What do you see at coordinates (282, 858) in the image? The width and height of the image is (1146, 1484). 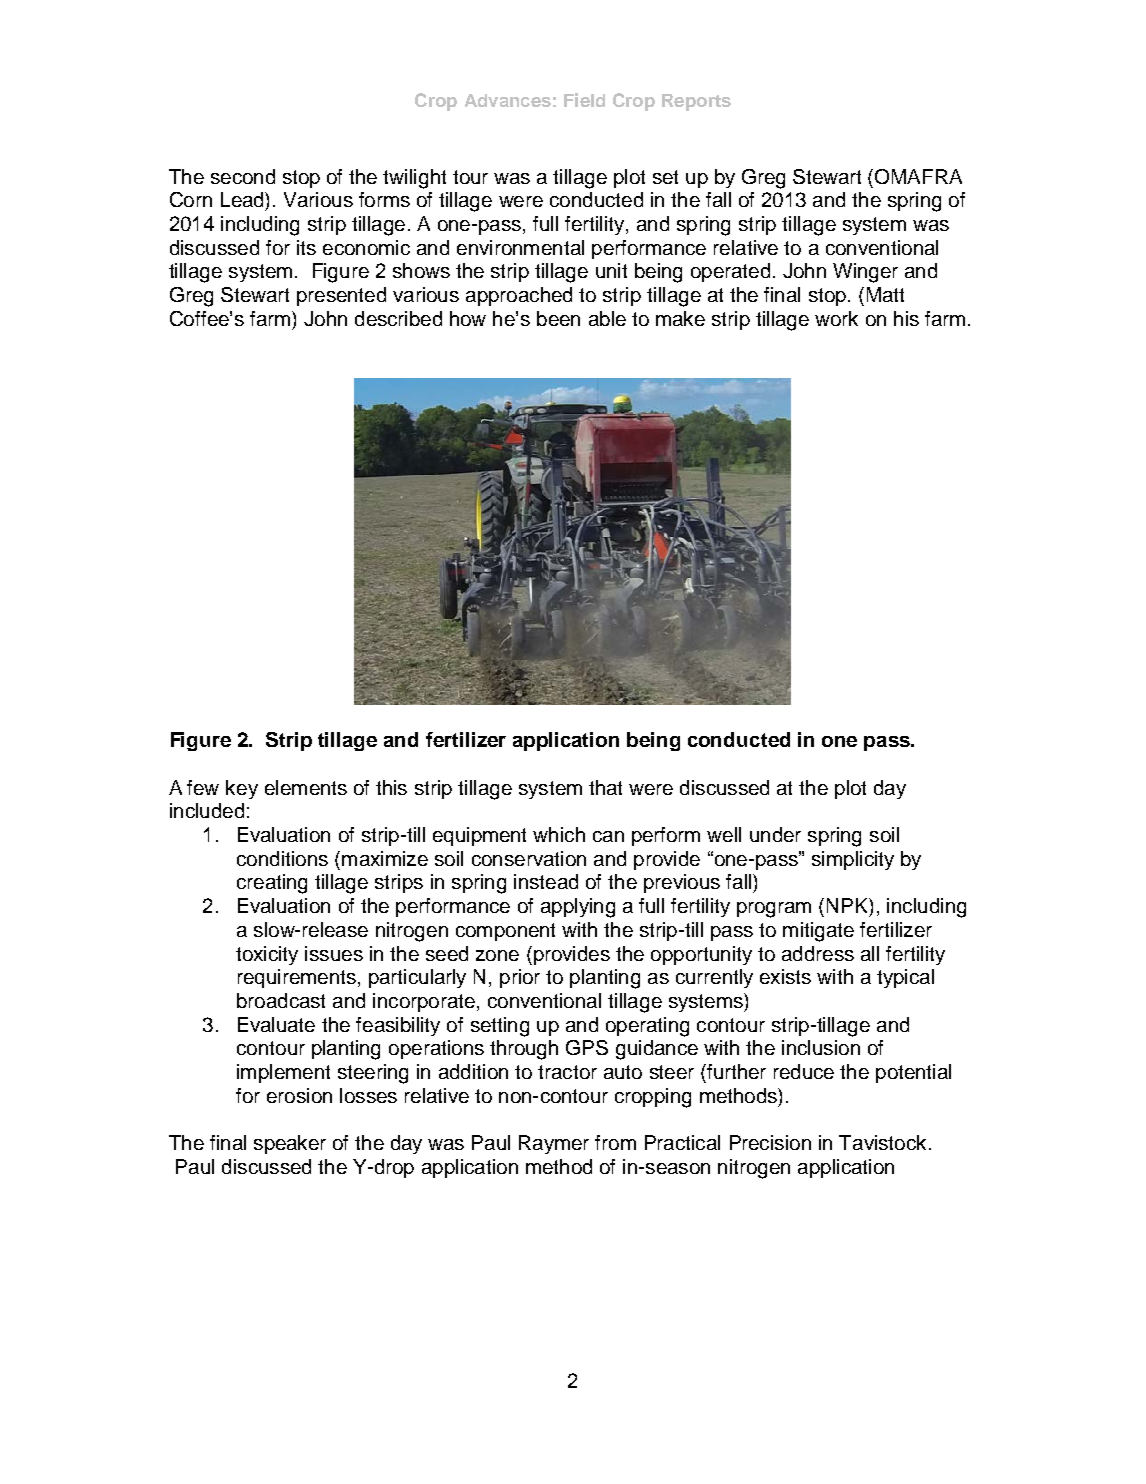 I see `conditions` at bounding box center [282, 858].
